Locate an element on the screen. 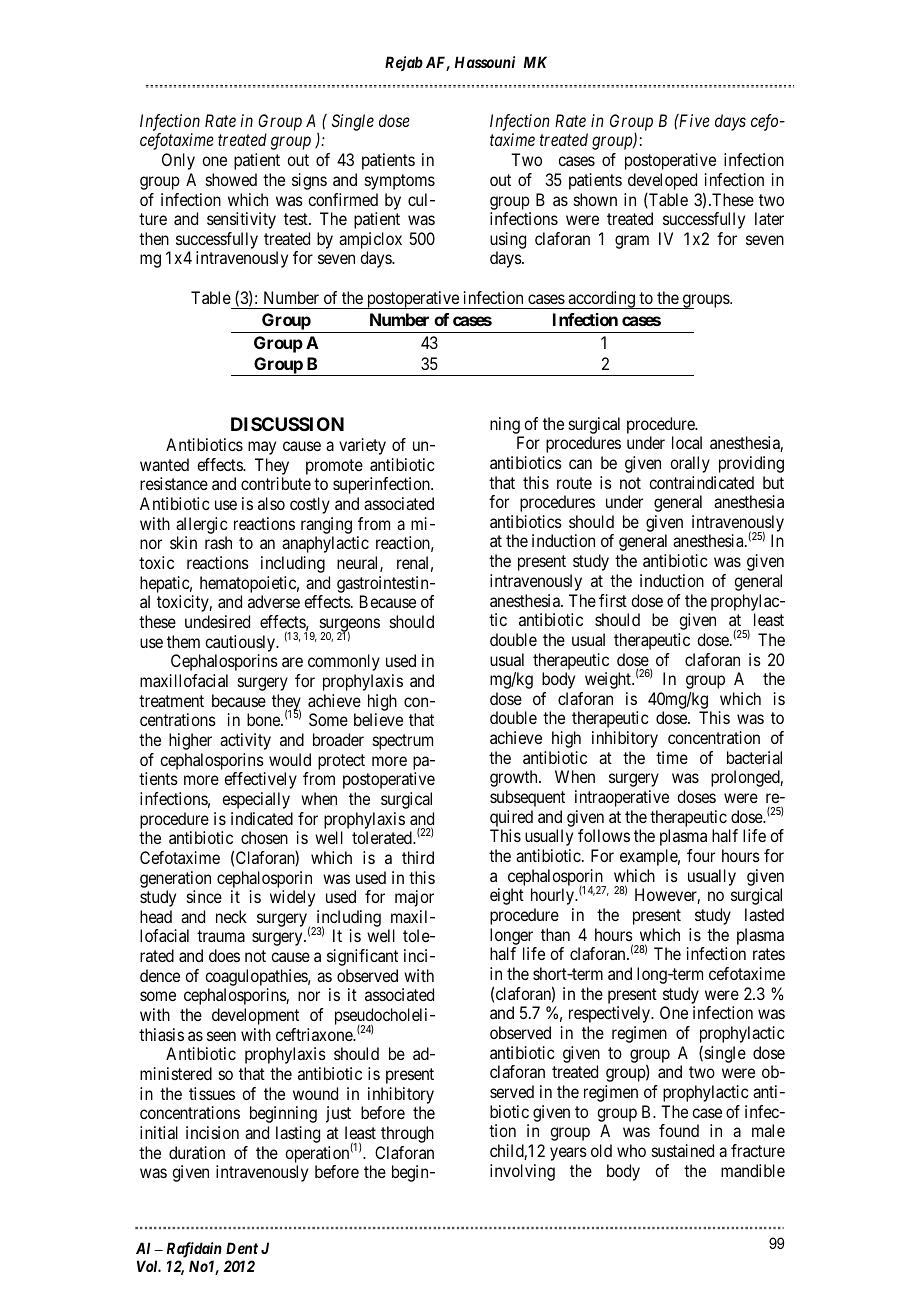  spectrum is located at coordinates (403, 742).
